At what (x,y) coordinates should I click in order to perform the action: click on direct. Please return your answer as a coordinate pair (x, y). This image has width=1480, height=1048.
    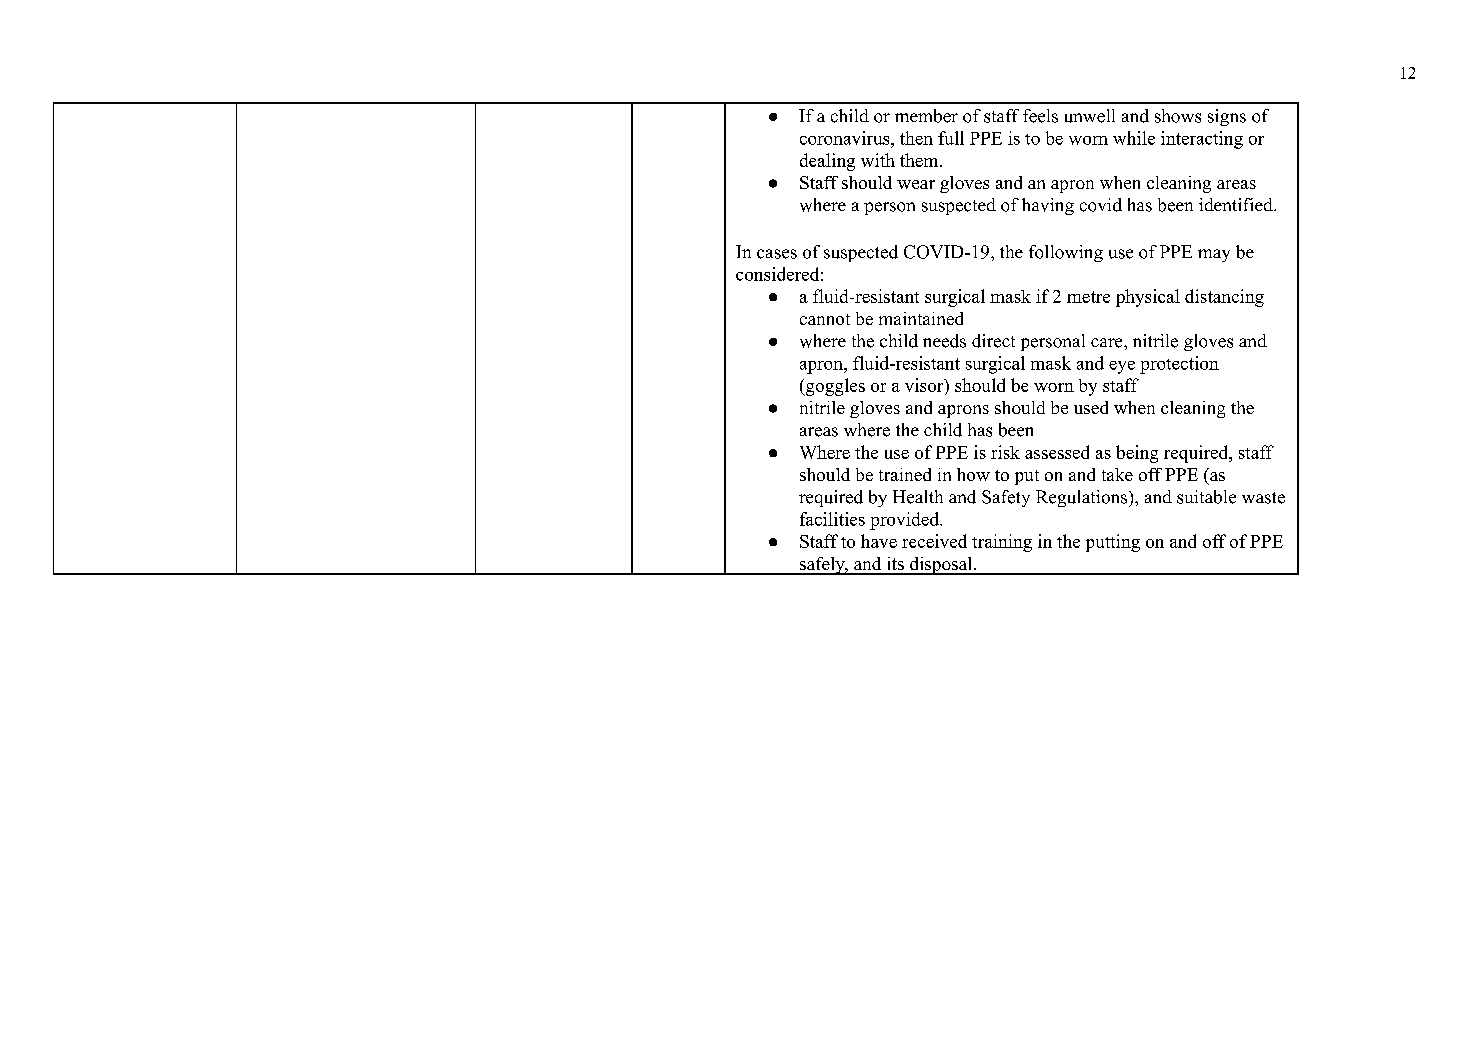
    Looking at the image, I should click on (993, 341).
